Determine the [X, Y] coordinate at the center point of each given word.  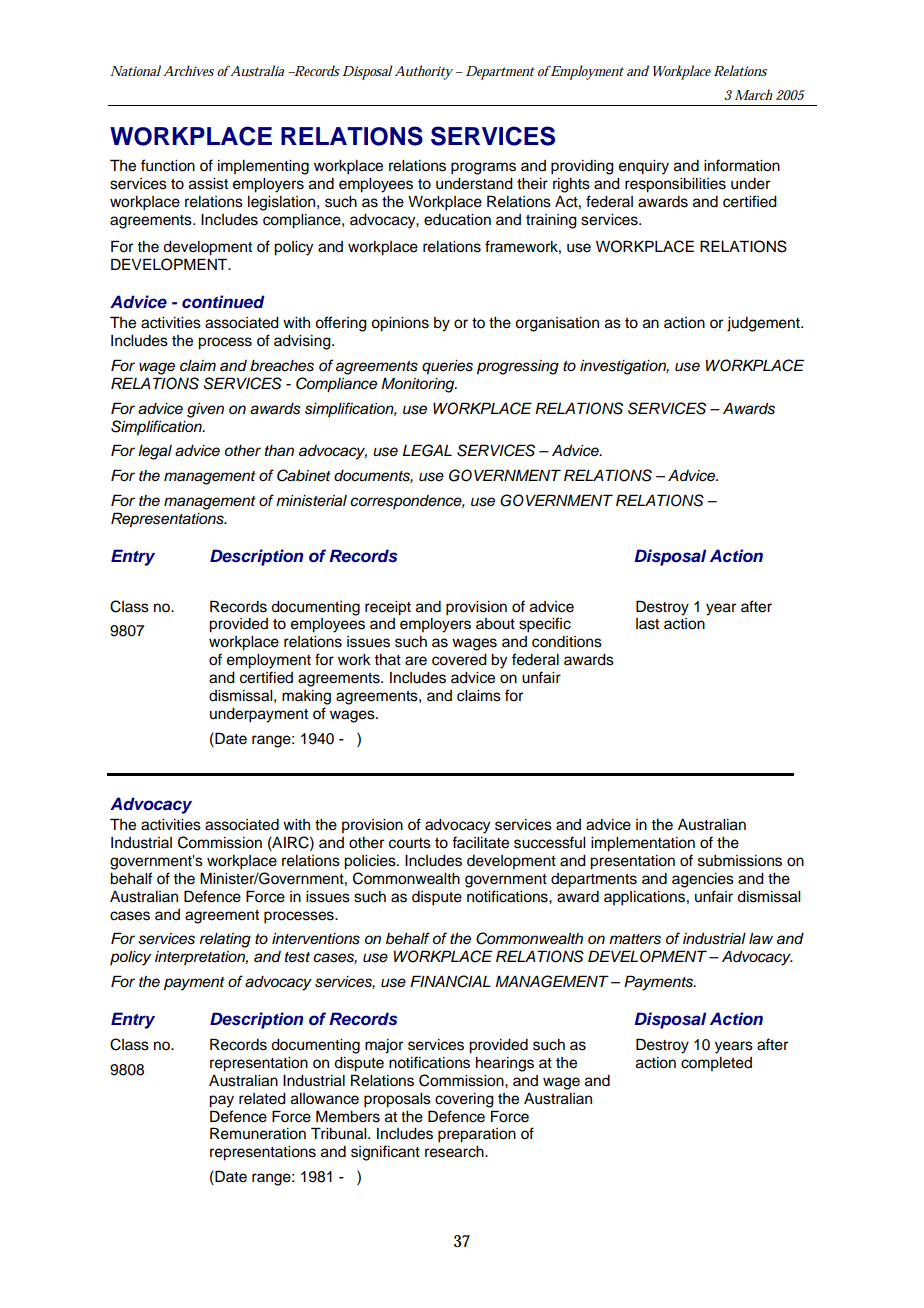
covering [464, 1100]
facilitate [480, 842]
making [306, 697]
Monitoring [419, 385]
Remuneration [258, 1133]
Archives [188, 70]
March [754, 94]
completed [716, 1064]
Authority [424, 72]
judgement [764, 324]
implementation [643, 844]
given [205, 410]
